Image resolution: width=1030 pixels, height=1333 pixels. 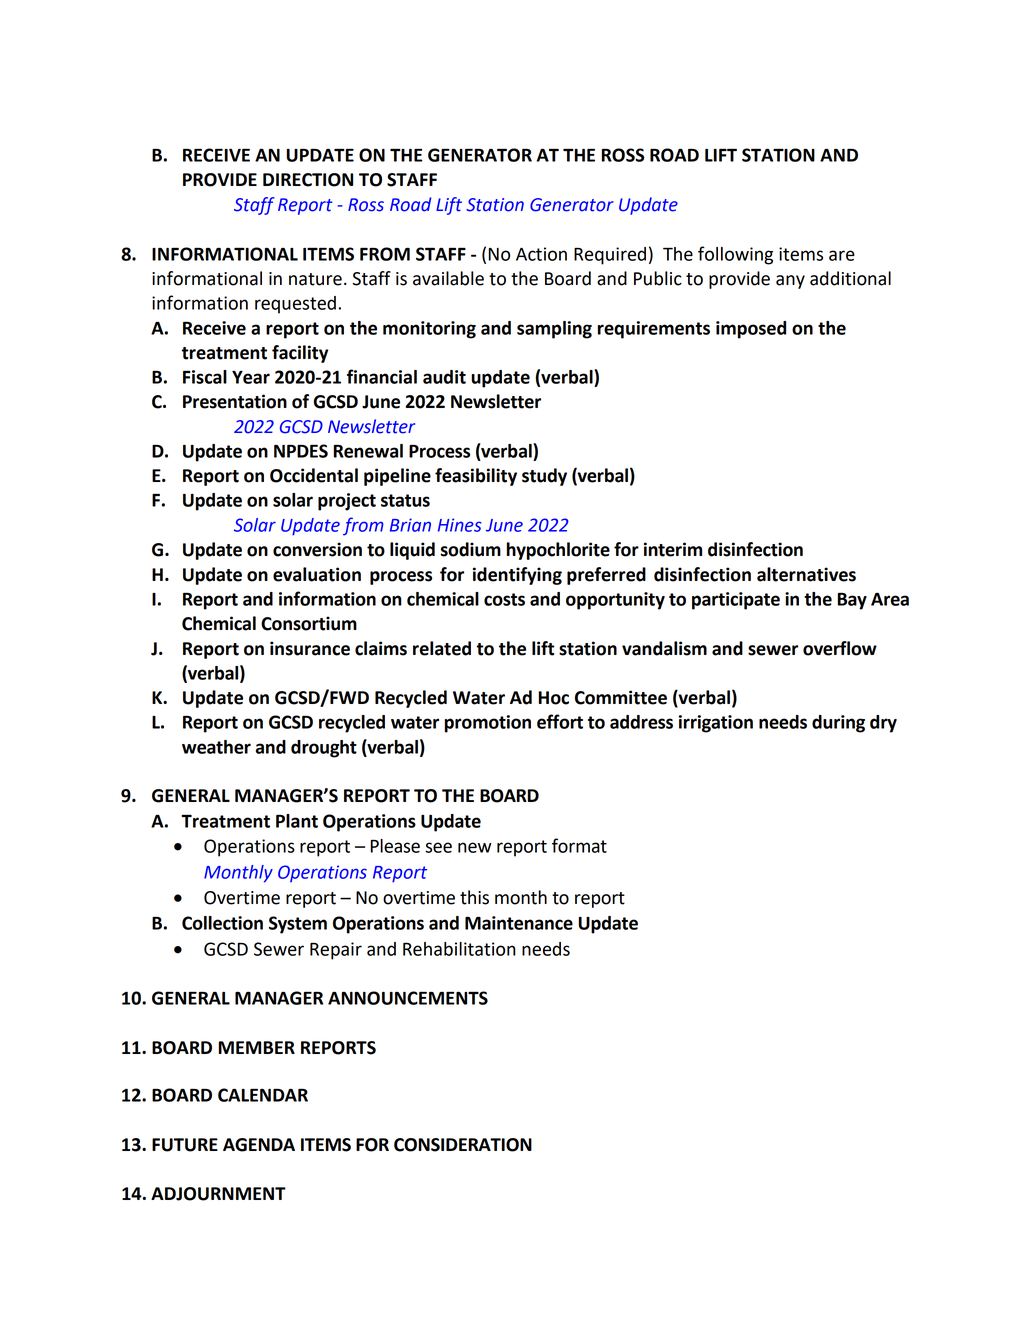 What do you see at coordinates (308, 180) in the document?
I see `DIRECTION` at bounding box center [308, 180].
